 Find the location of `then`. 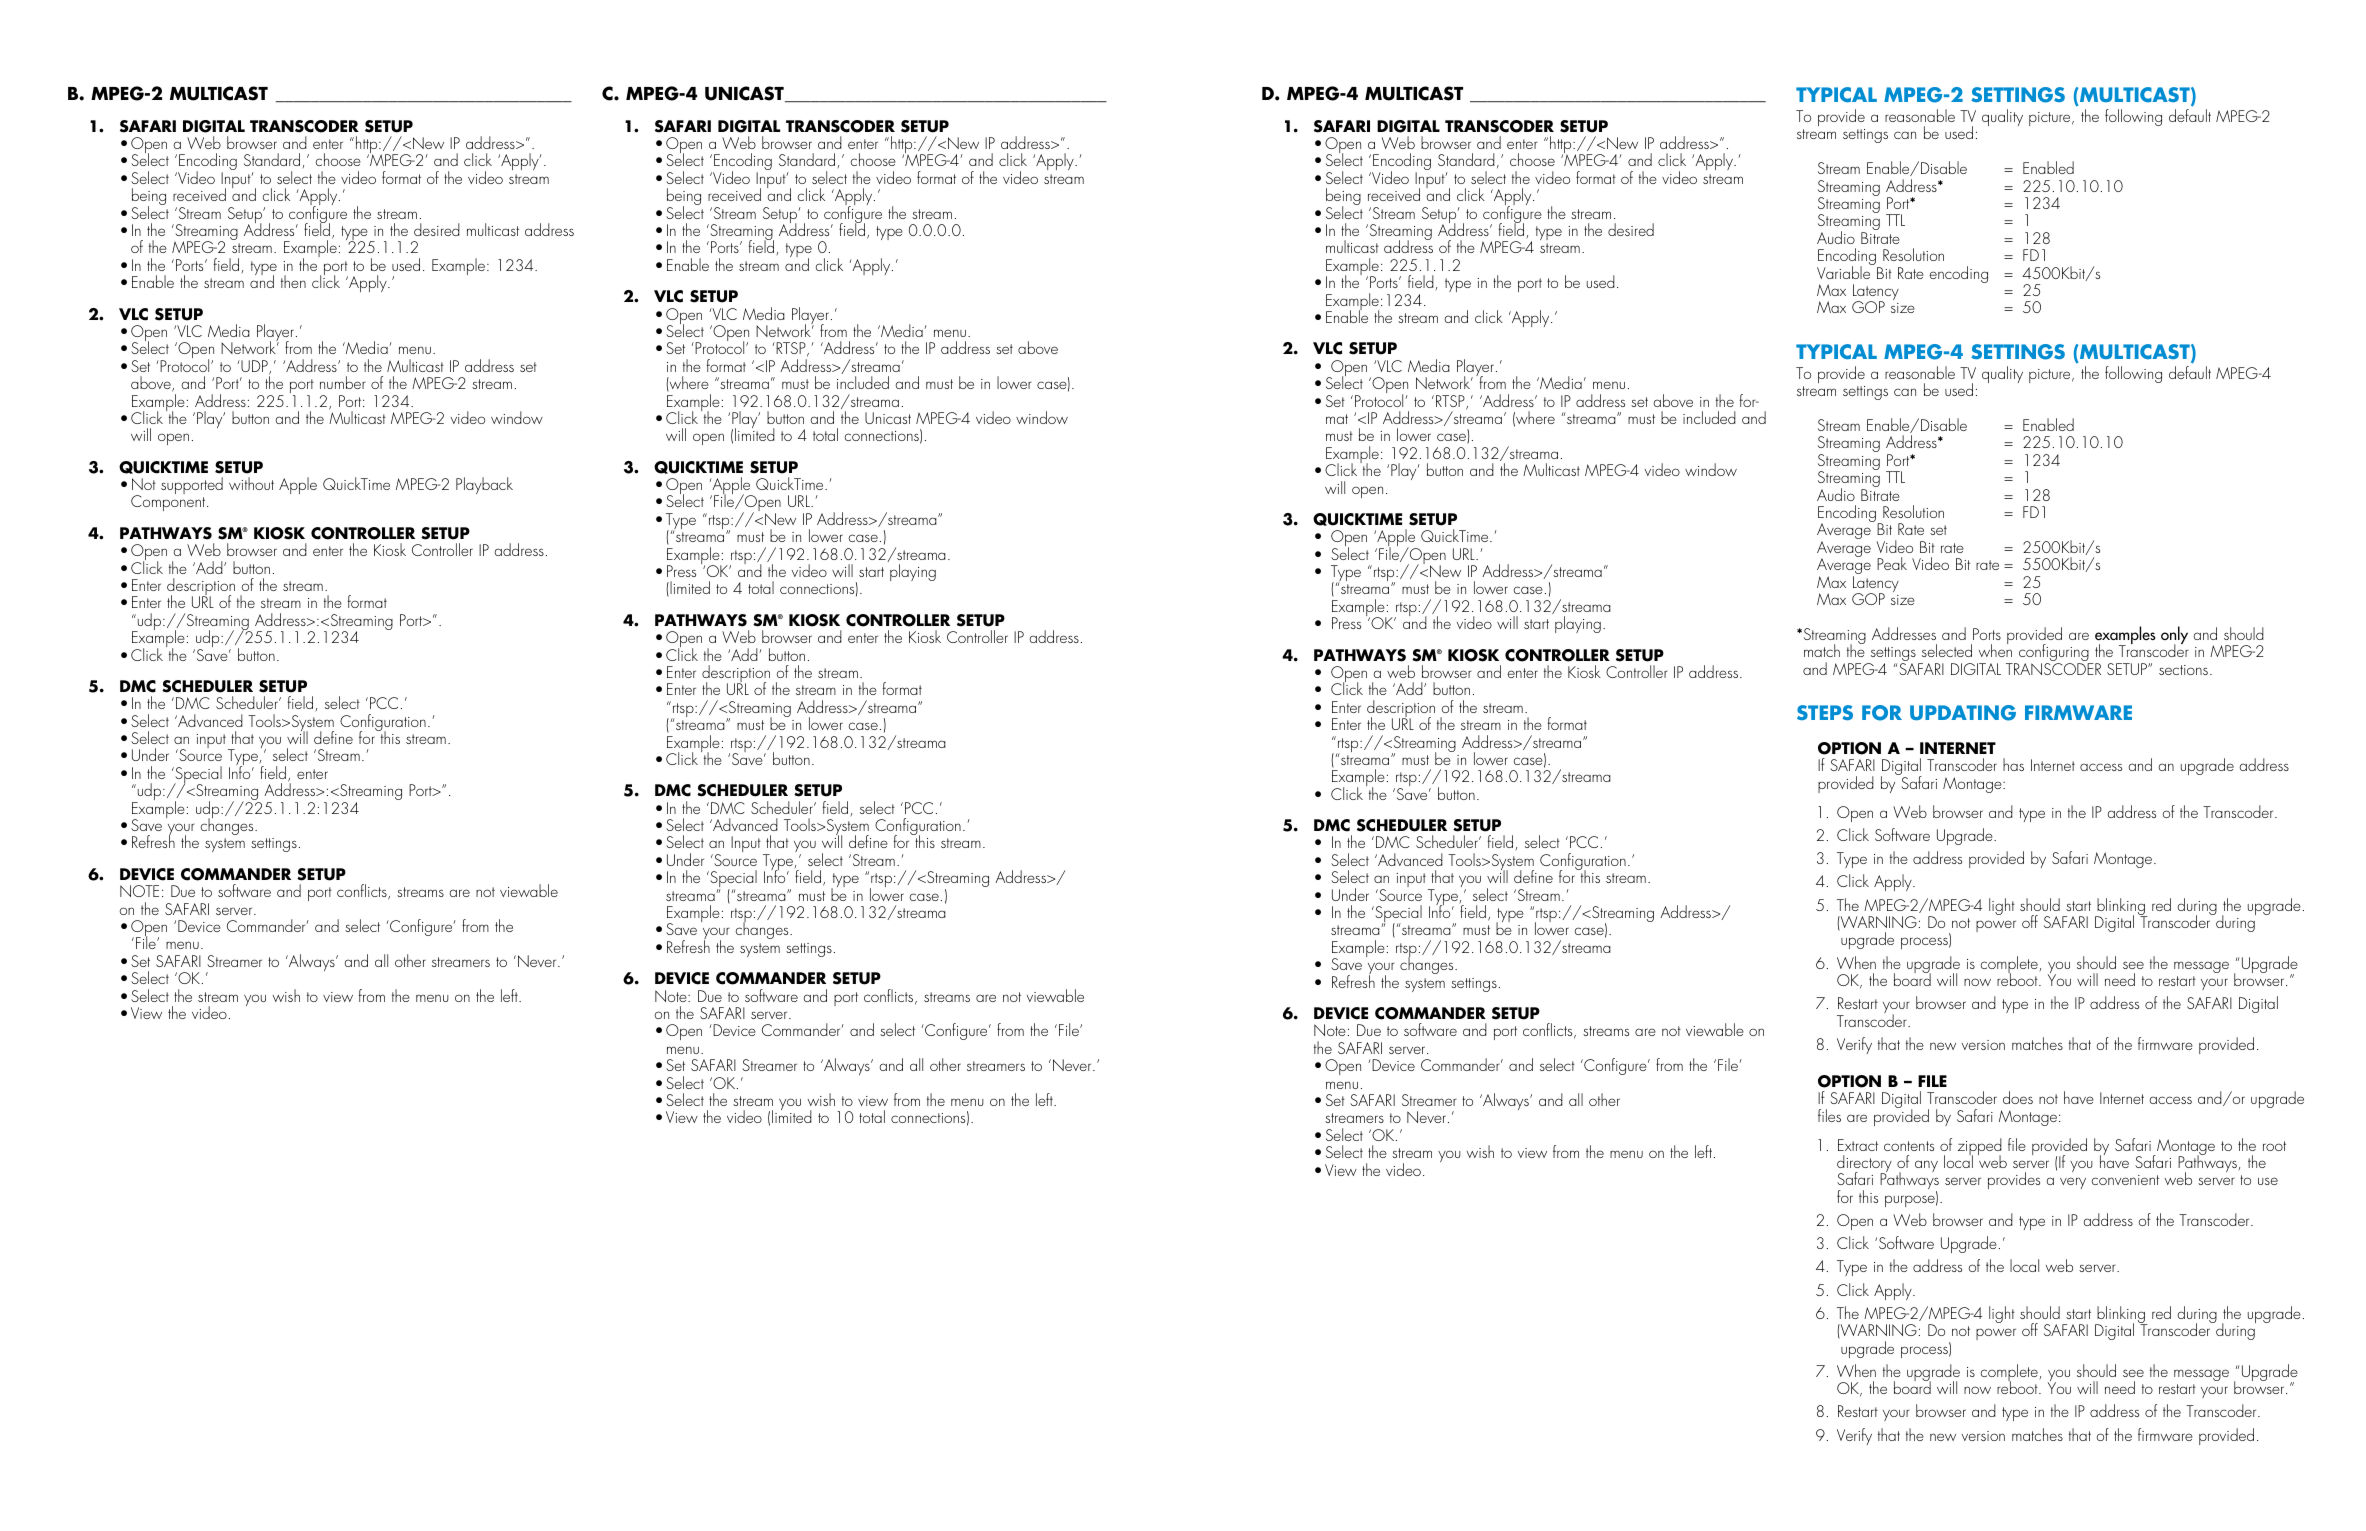

then is located at coordinates (293, 281).
